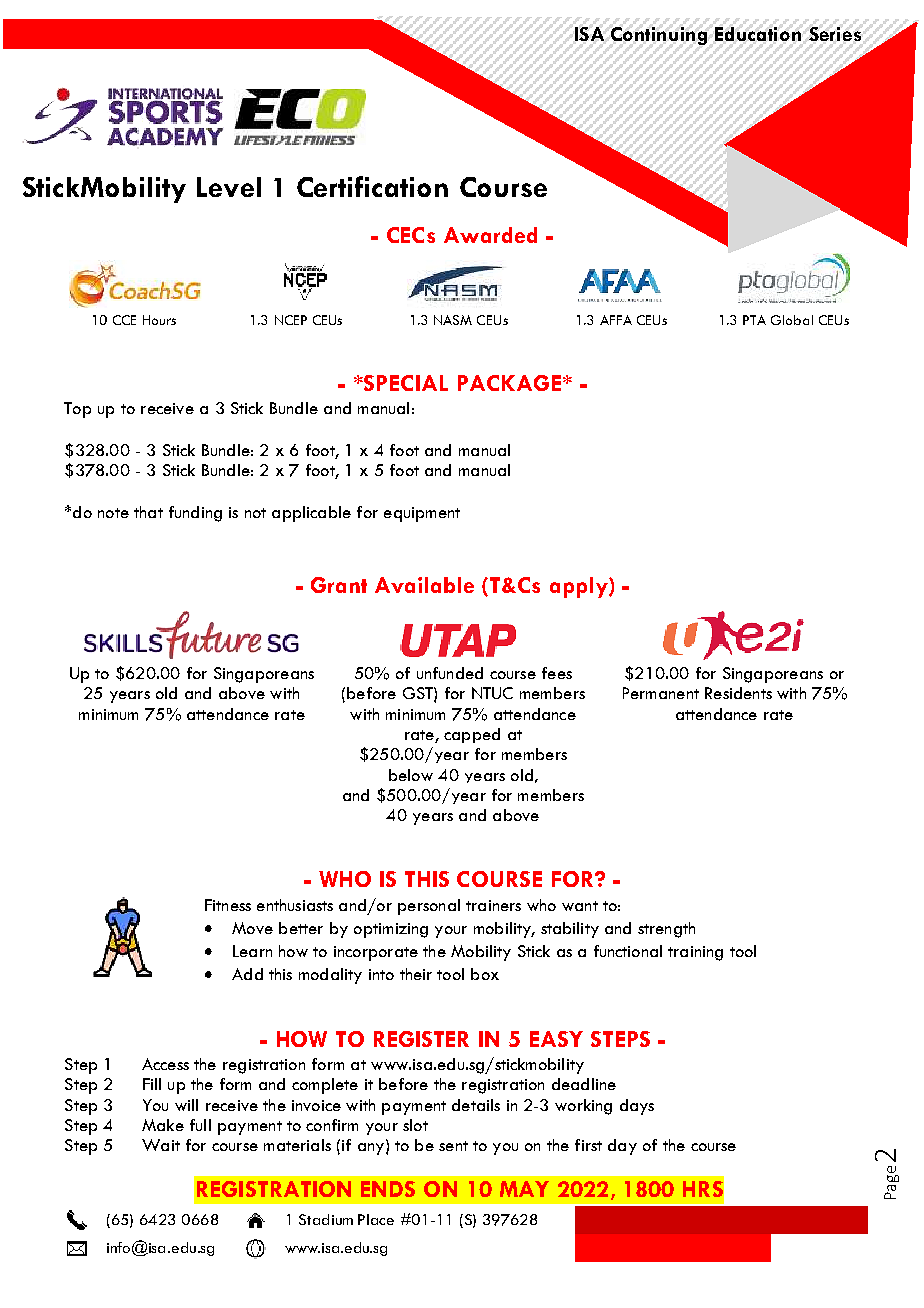 The height and width of the image is (1308, 924). I want to click on Education, so click(758, 34).
